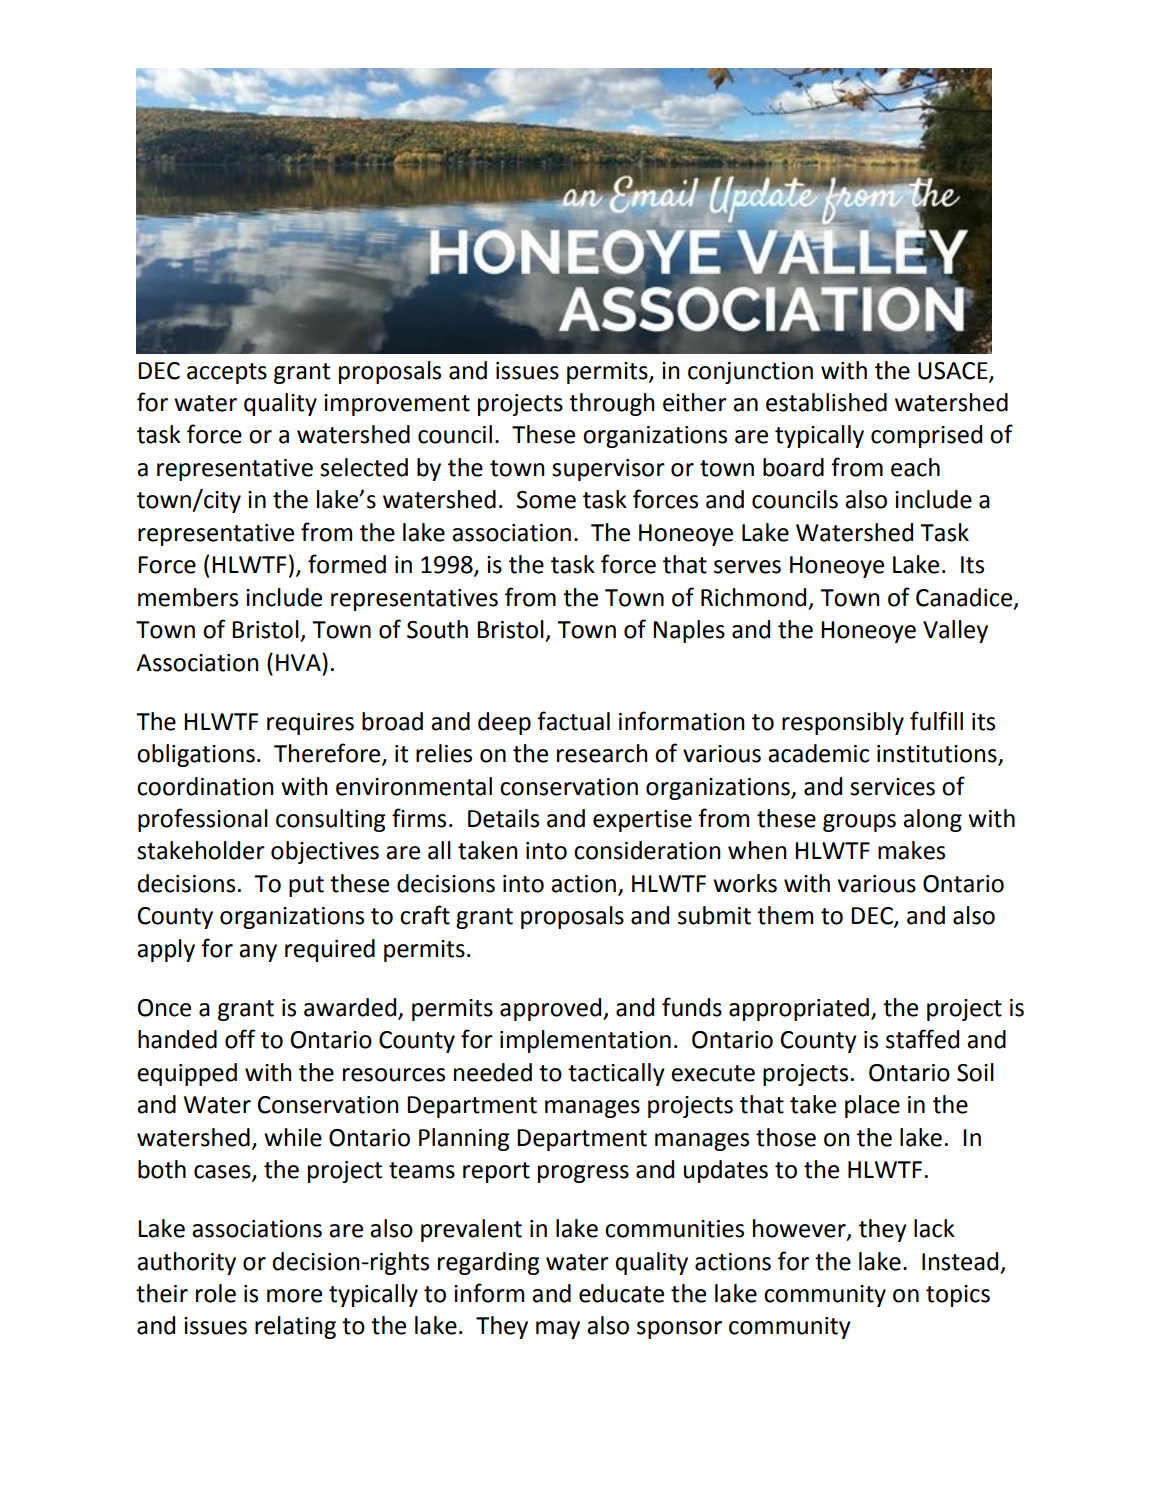 This screenshot has width=1162, height=1504. Describe the element at coordinates (240, 1039) in the screenshot. I see `off` at that location.
